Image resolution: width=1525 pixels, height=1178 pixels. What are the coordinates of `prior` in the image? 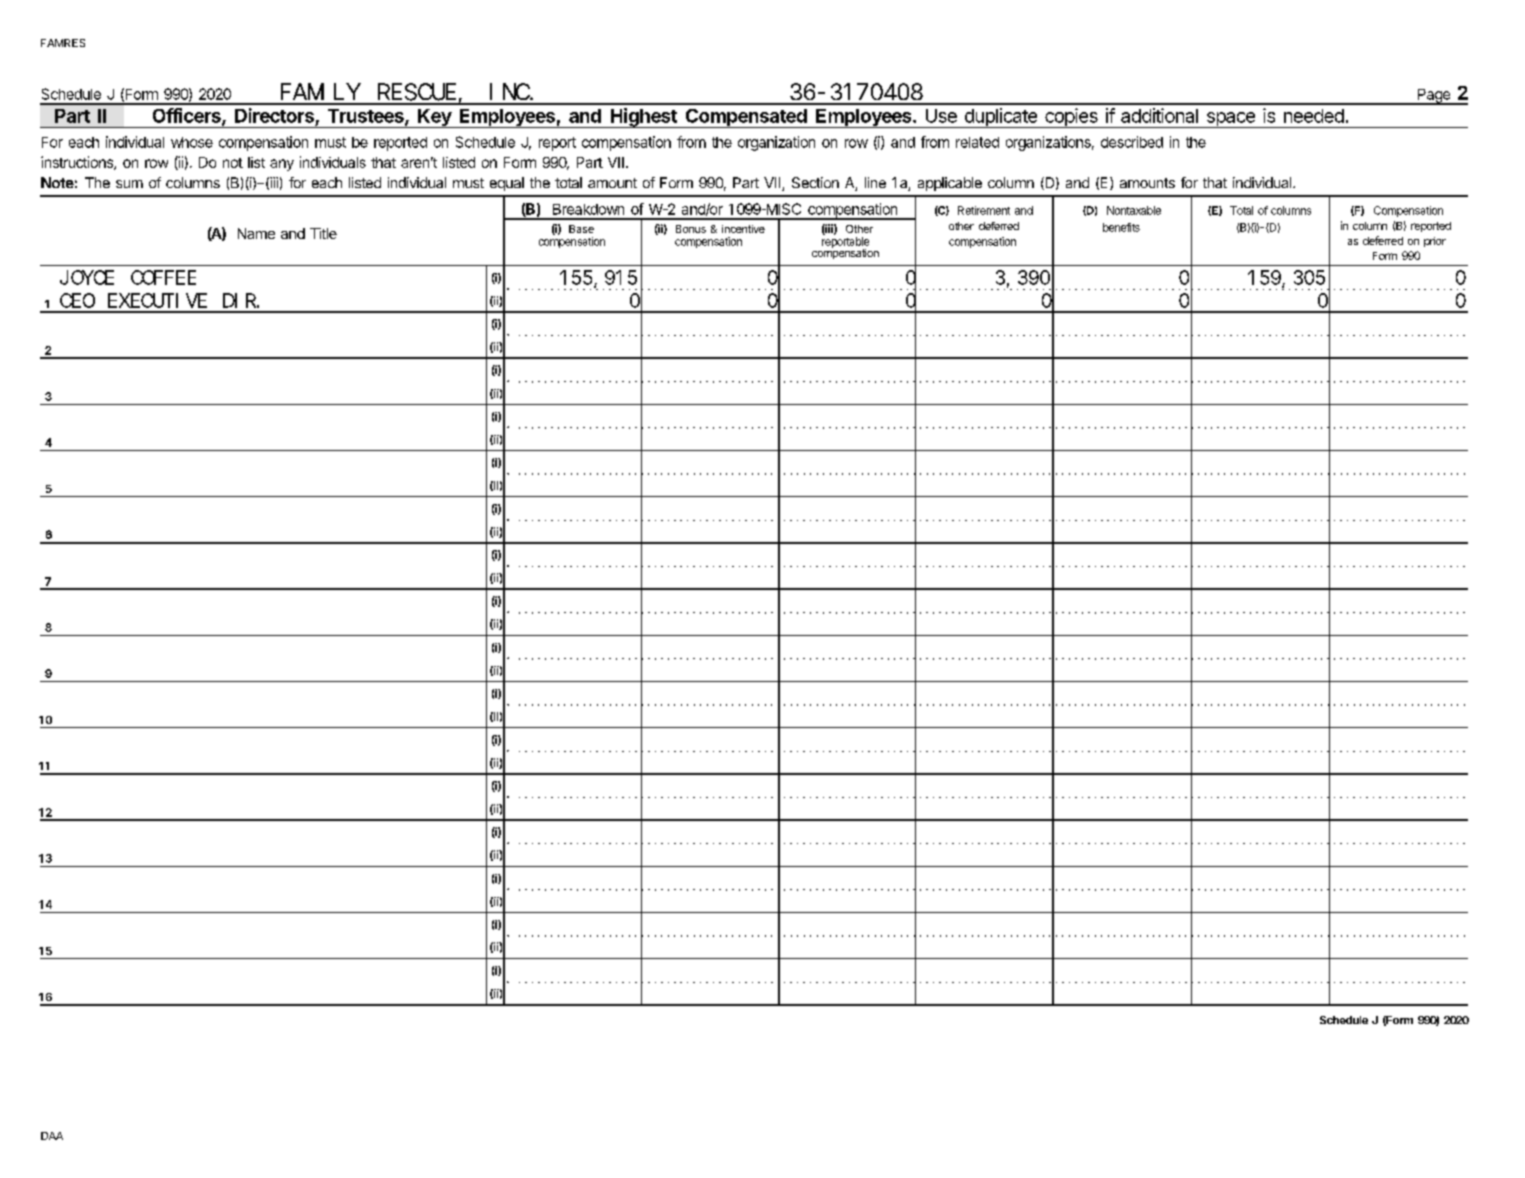 It's located at (1435, 242).
